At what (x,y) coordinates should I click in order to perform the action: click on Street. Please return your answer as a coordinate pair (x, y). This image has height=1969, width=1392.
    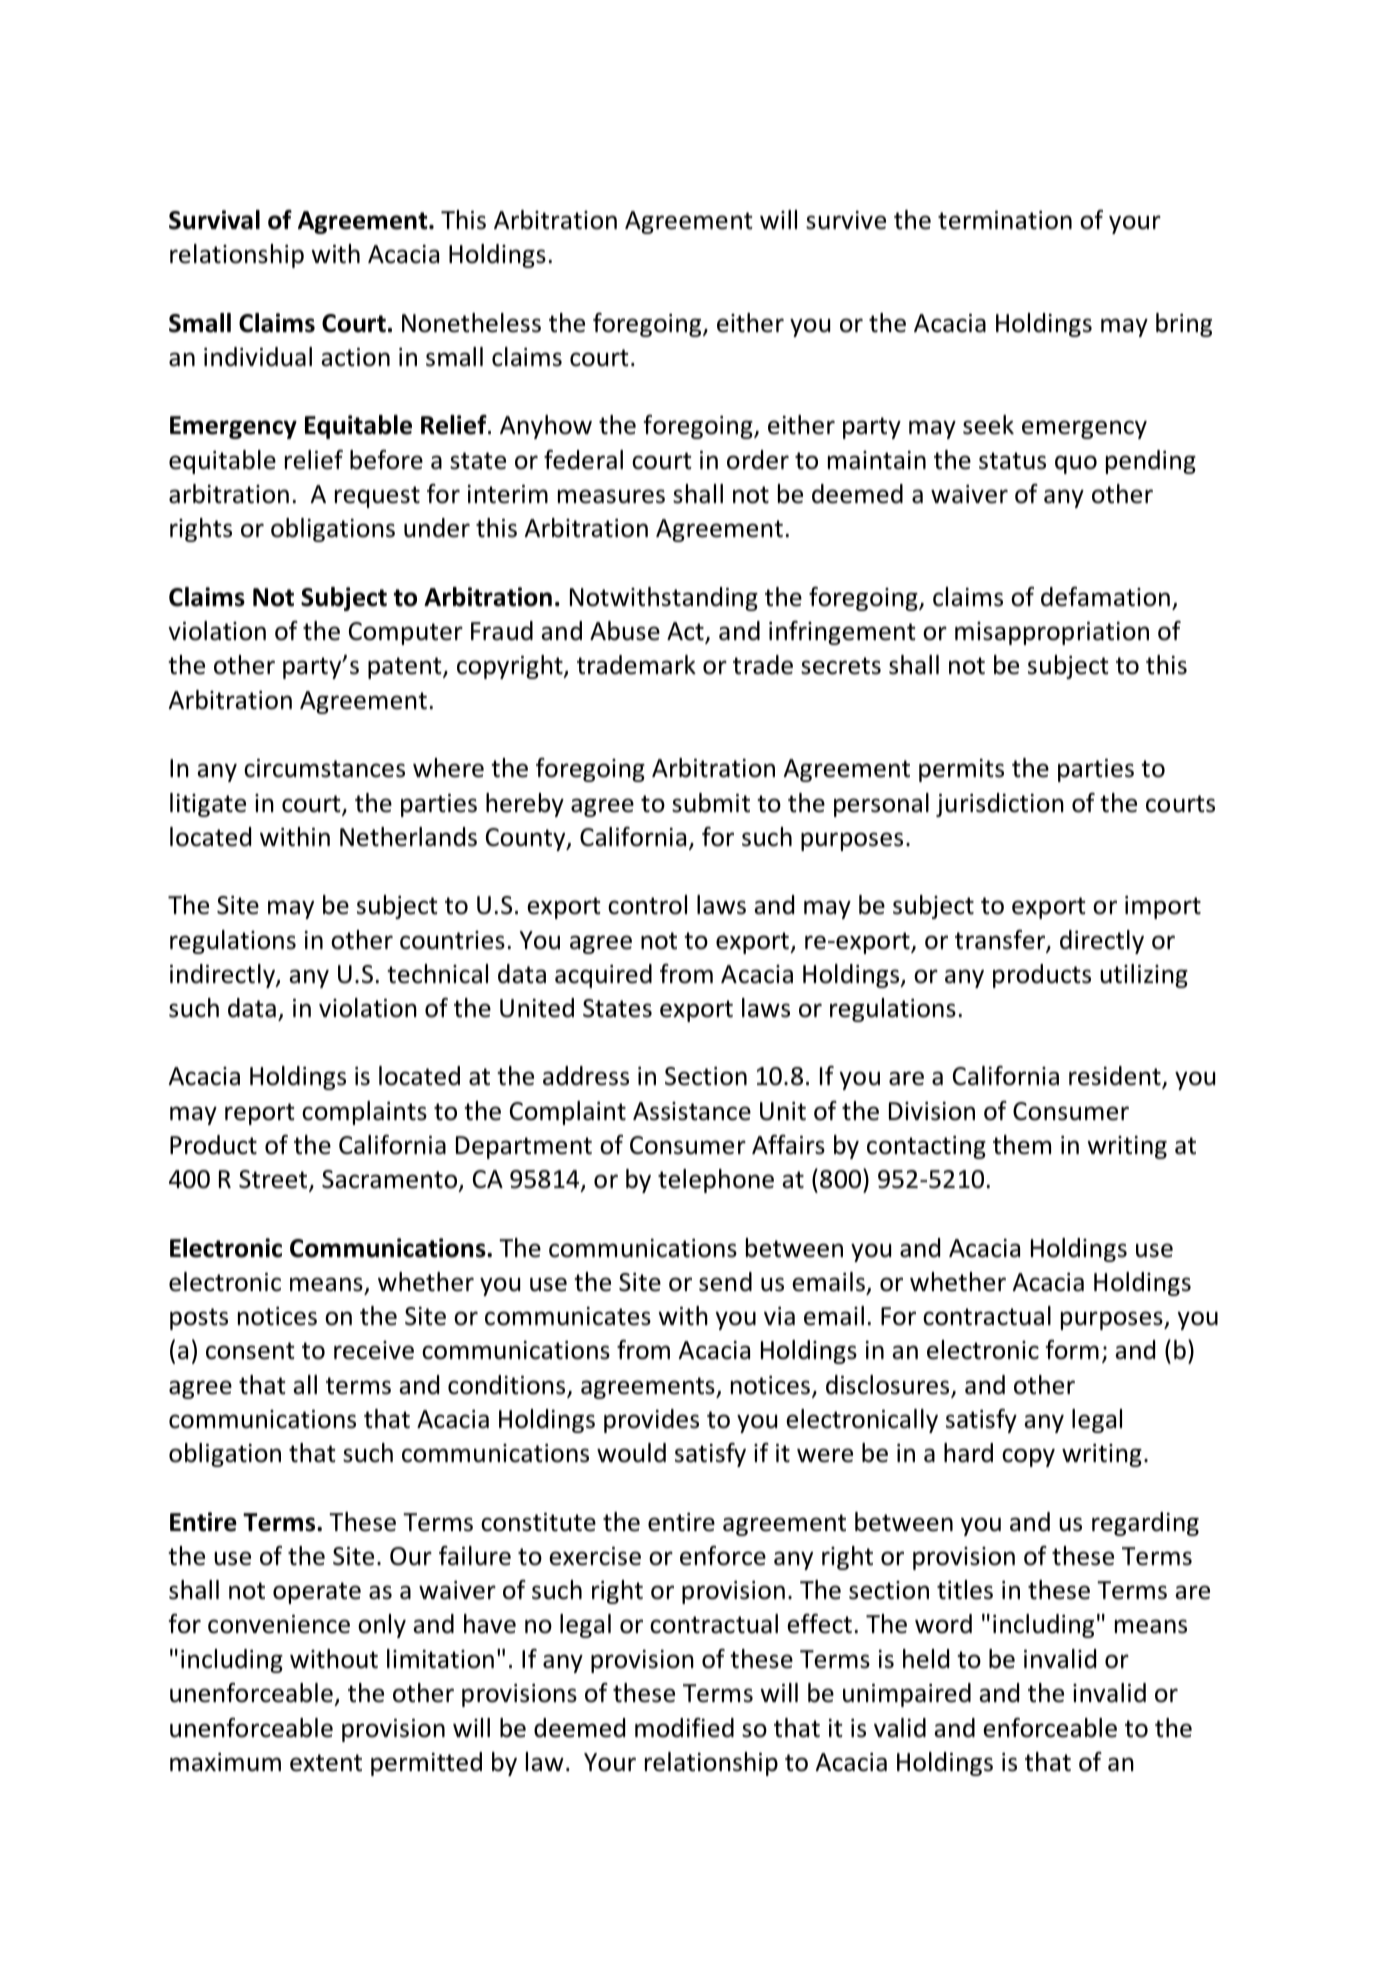
    Looking at the image, I should click on (274, 1180).
